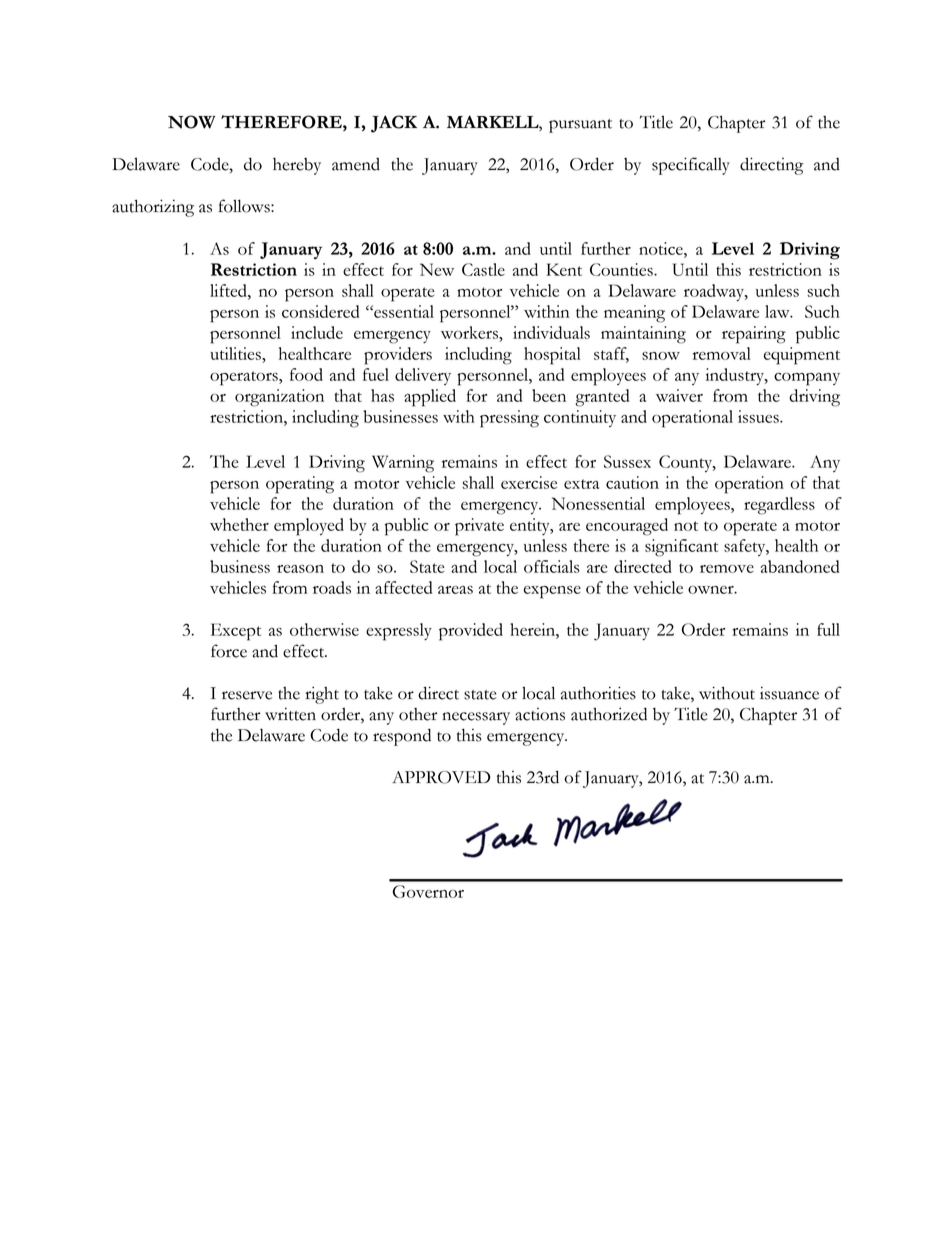 This page has height=1233, width=952. What do you see at coordinates (479, 527) in the page?
I see `private` at bounding box center [479, 527].
